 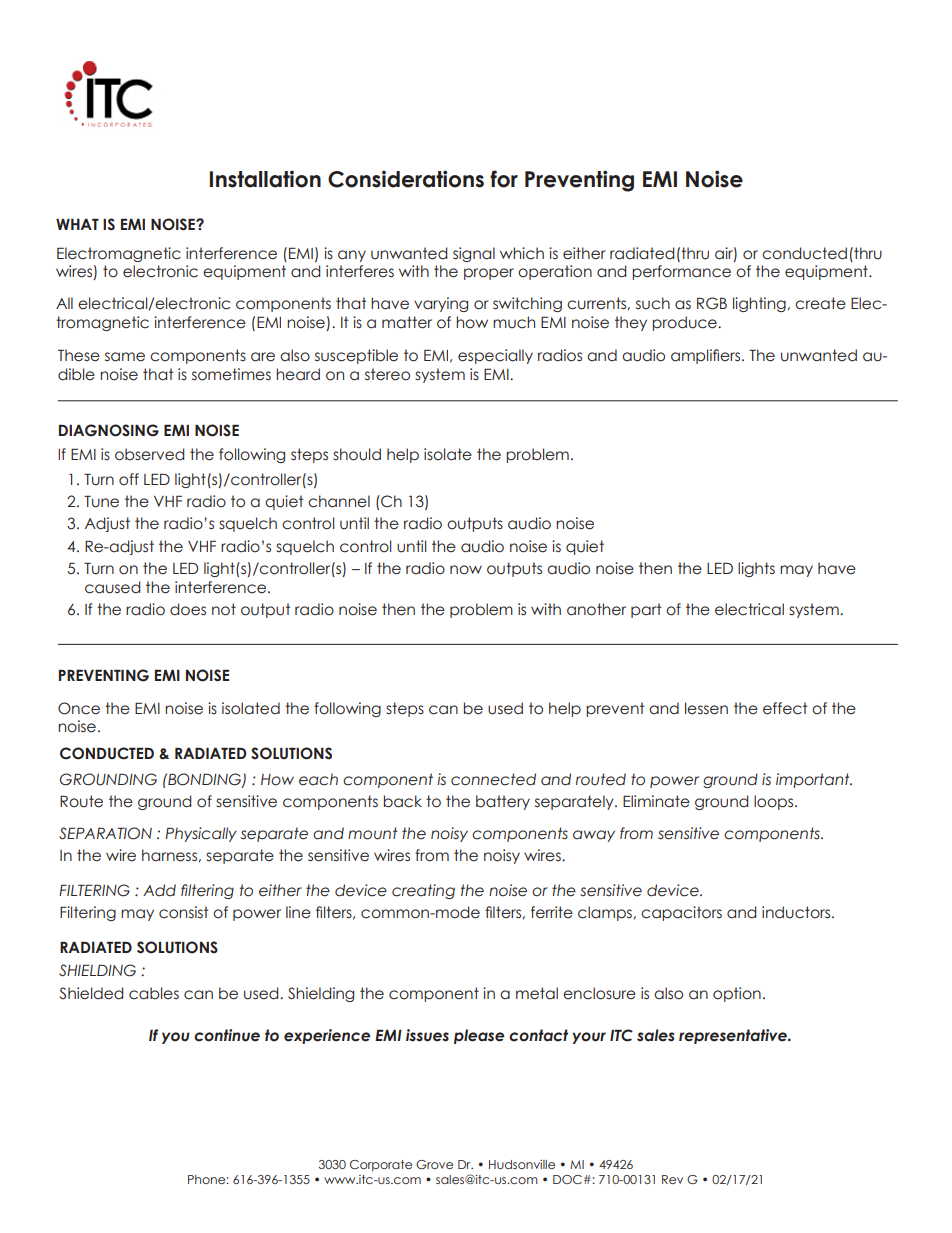 What do you see at coordinates (406, 179) in the page?
I see `Considerations` at bounding box center [406, 179].
